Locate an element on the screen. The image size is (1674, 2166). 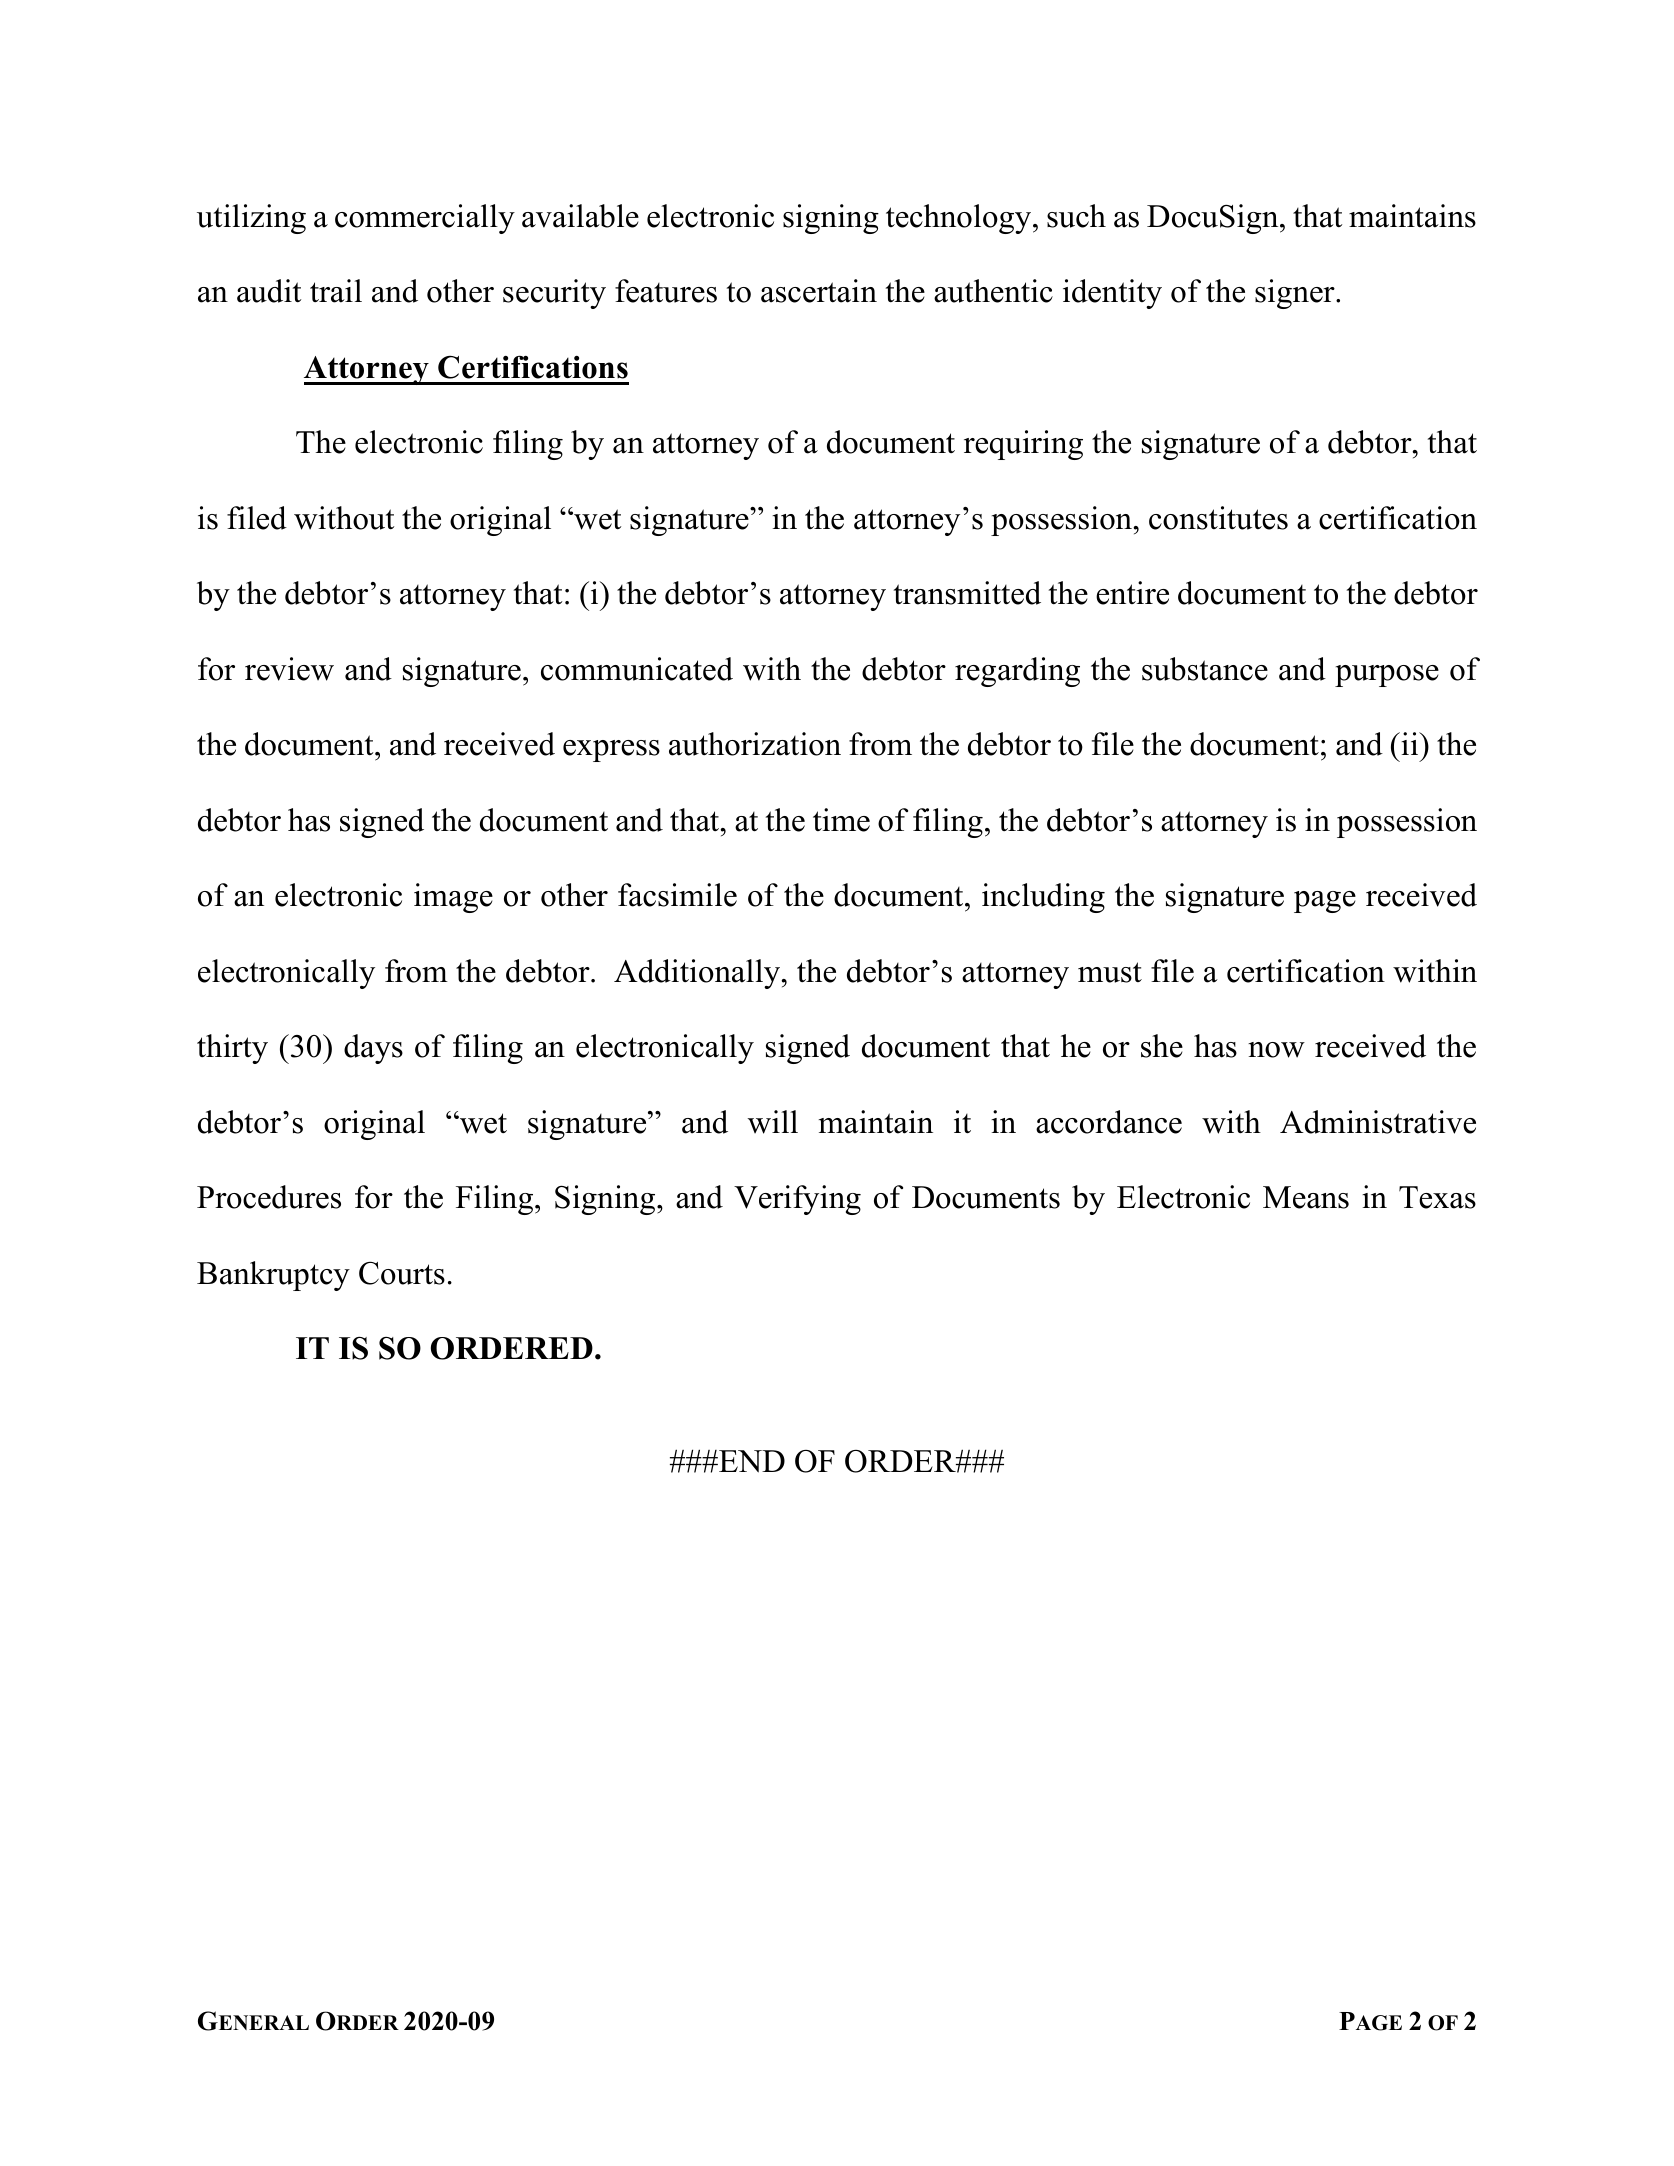
review is located at coordinates (289, 669).
